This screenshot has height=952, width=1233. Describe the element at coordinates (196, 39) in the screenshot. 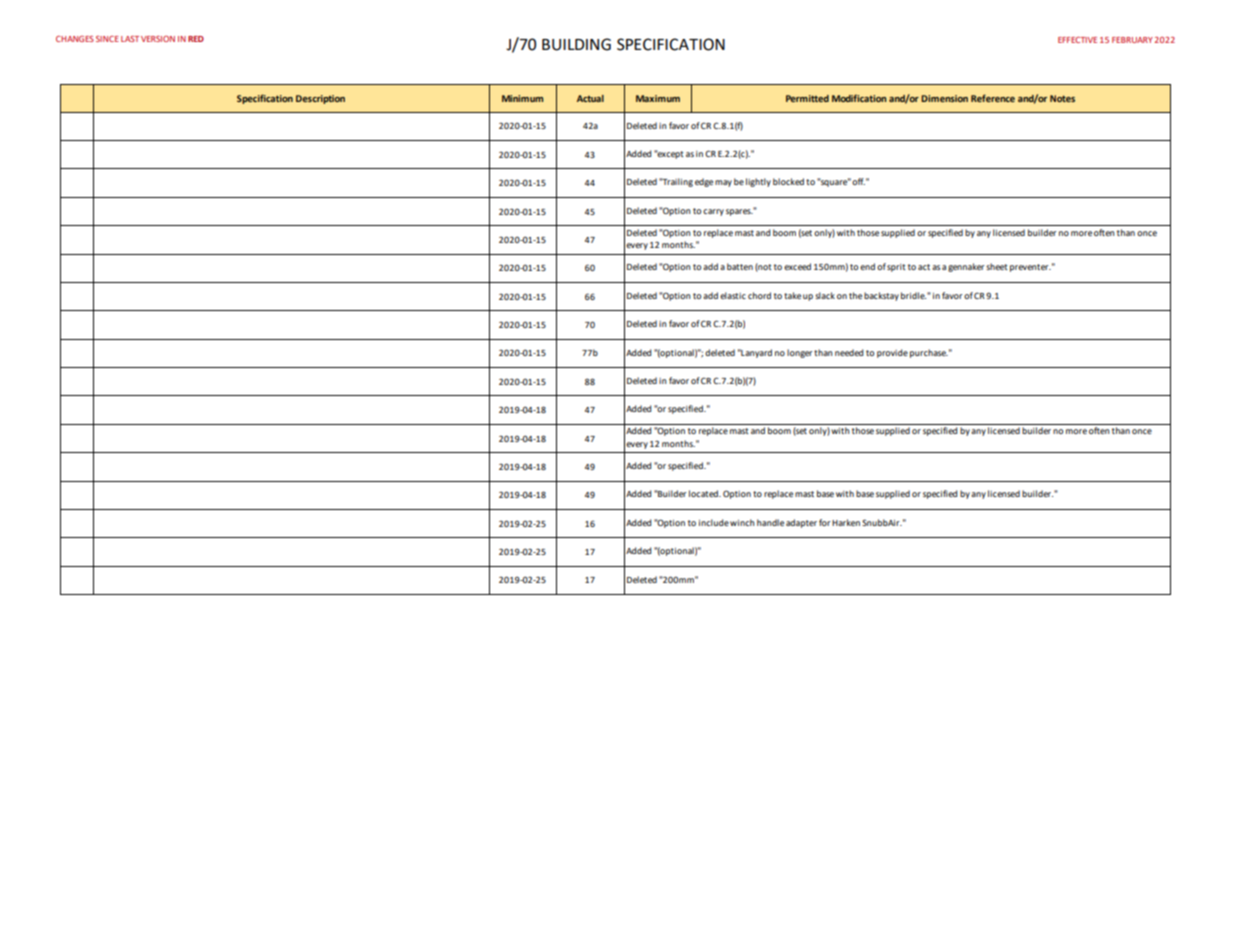

I see `RED` at that location.
